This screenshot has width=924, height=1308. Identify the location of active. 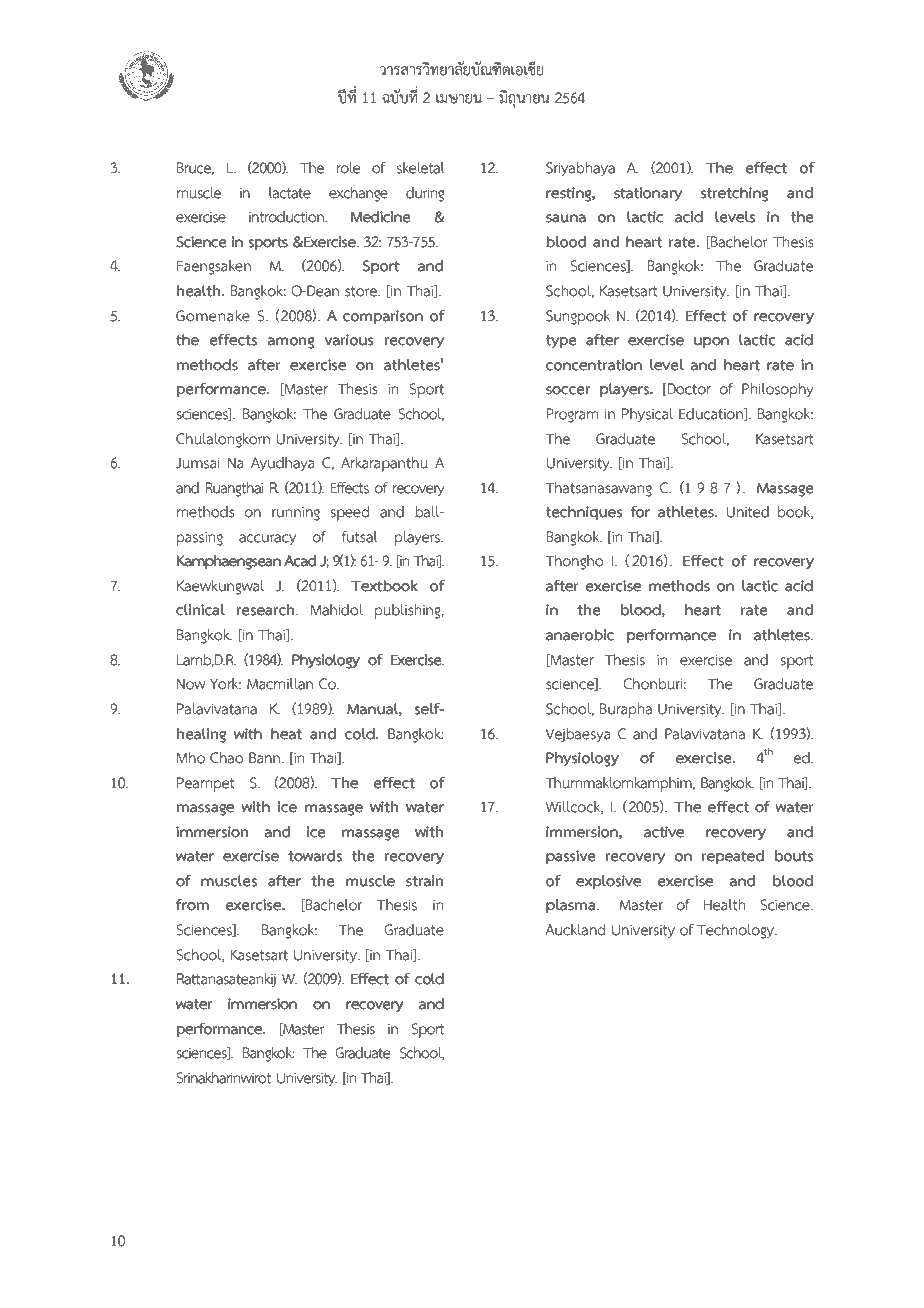
(664, 832).
